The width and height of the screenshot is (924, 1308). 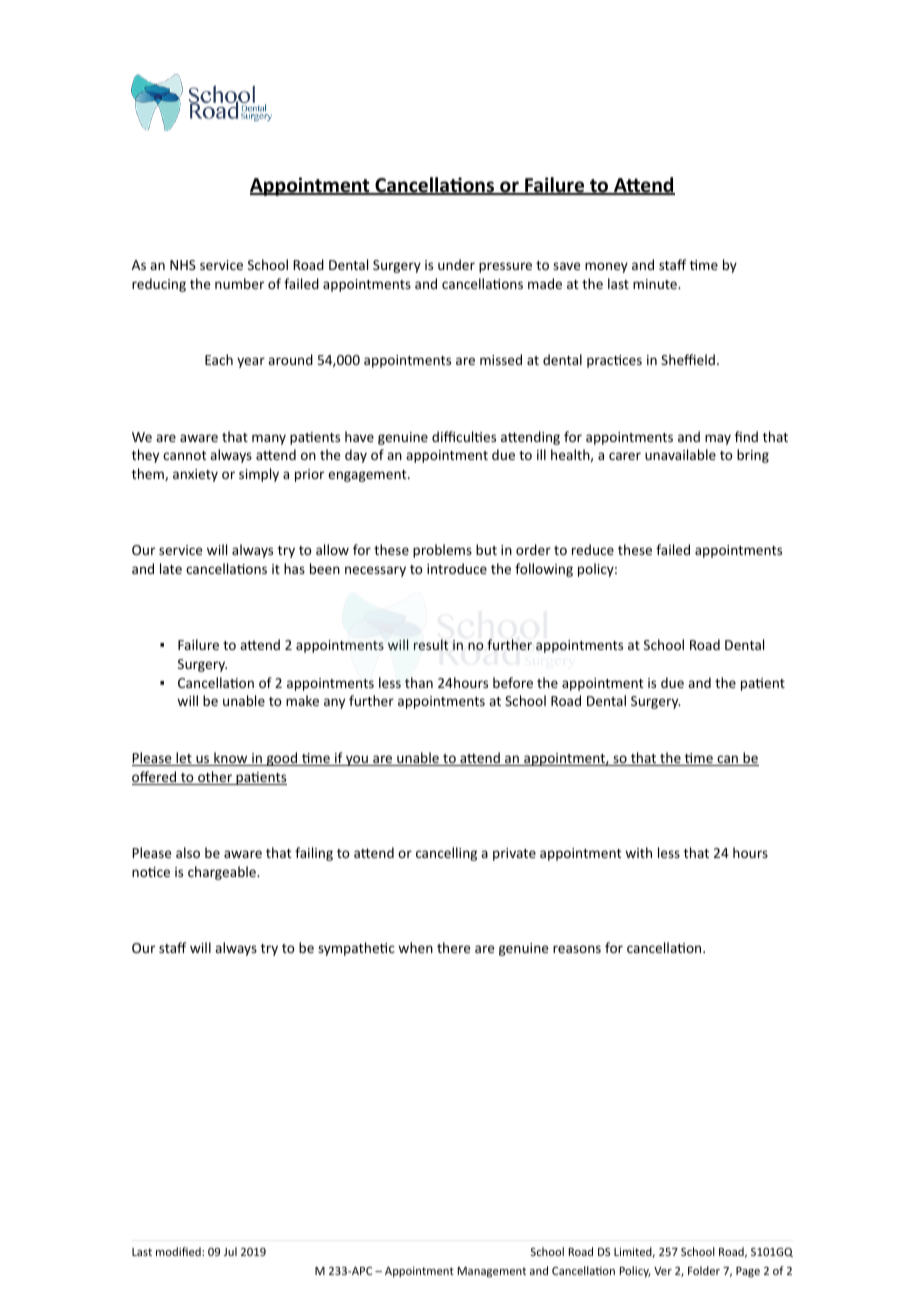 I want to click on chargeable, so click(x=223, y=873).
